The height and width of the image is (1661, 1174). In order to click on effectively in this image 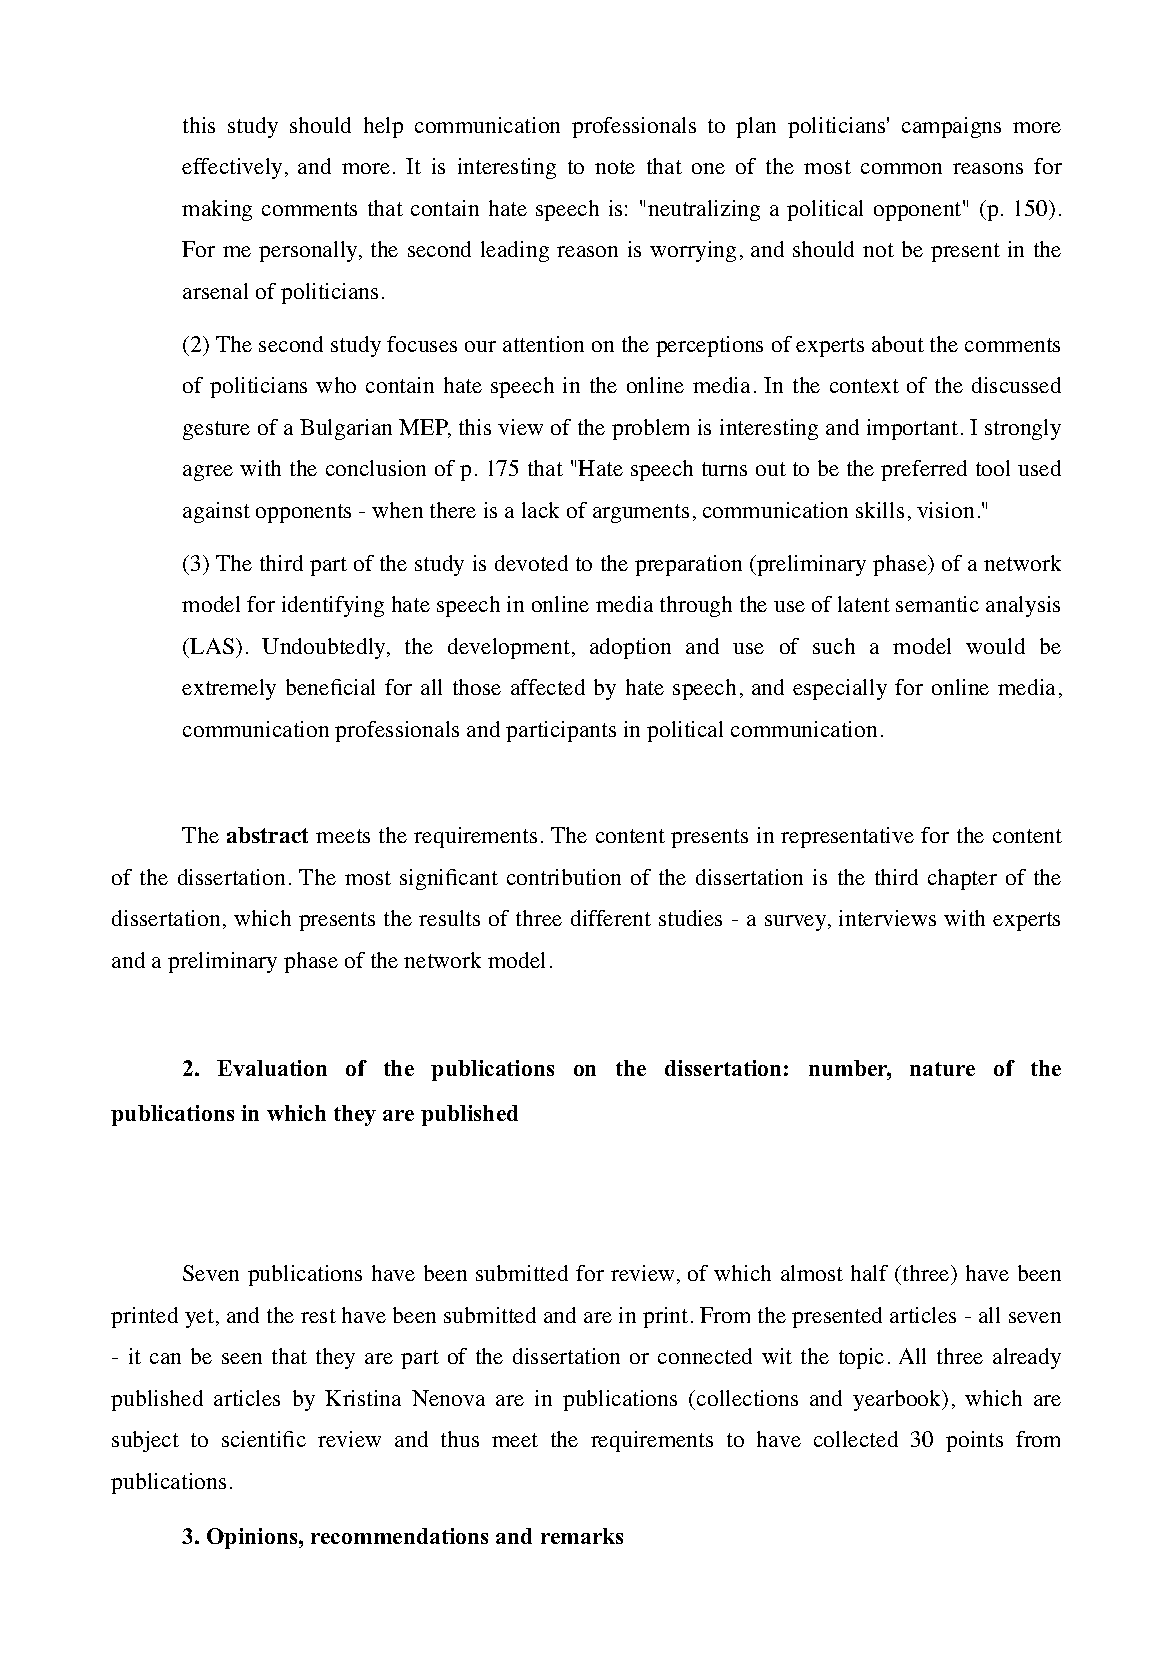, I will do `click(232, 168)`.
